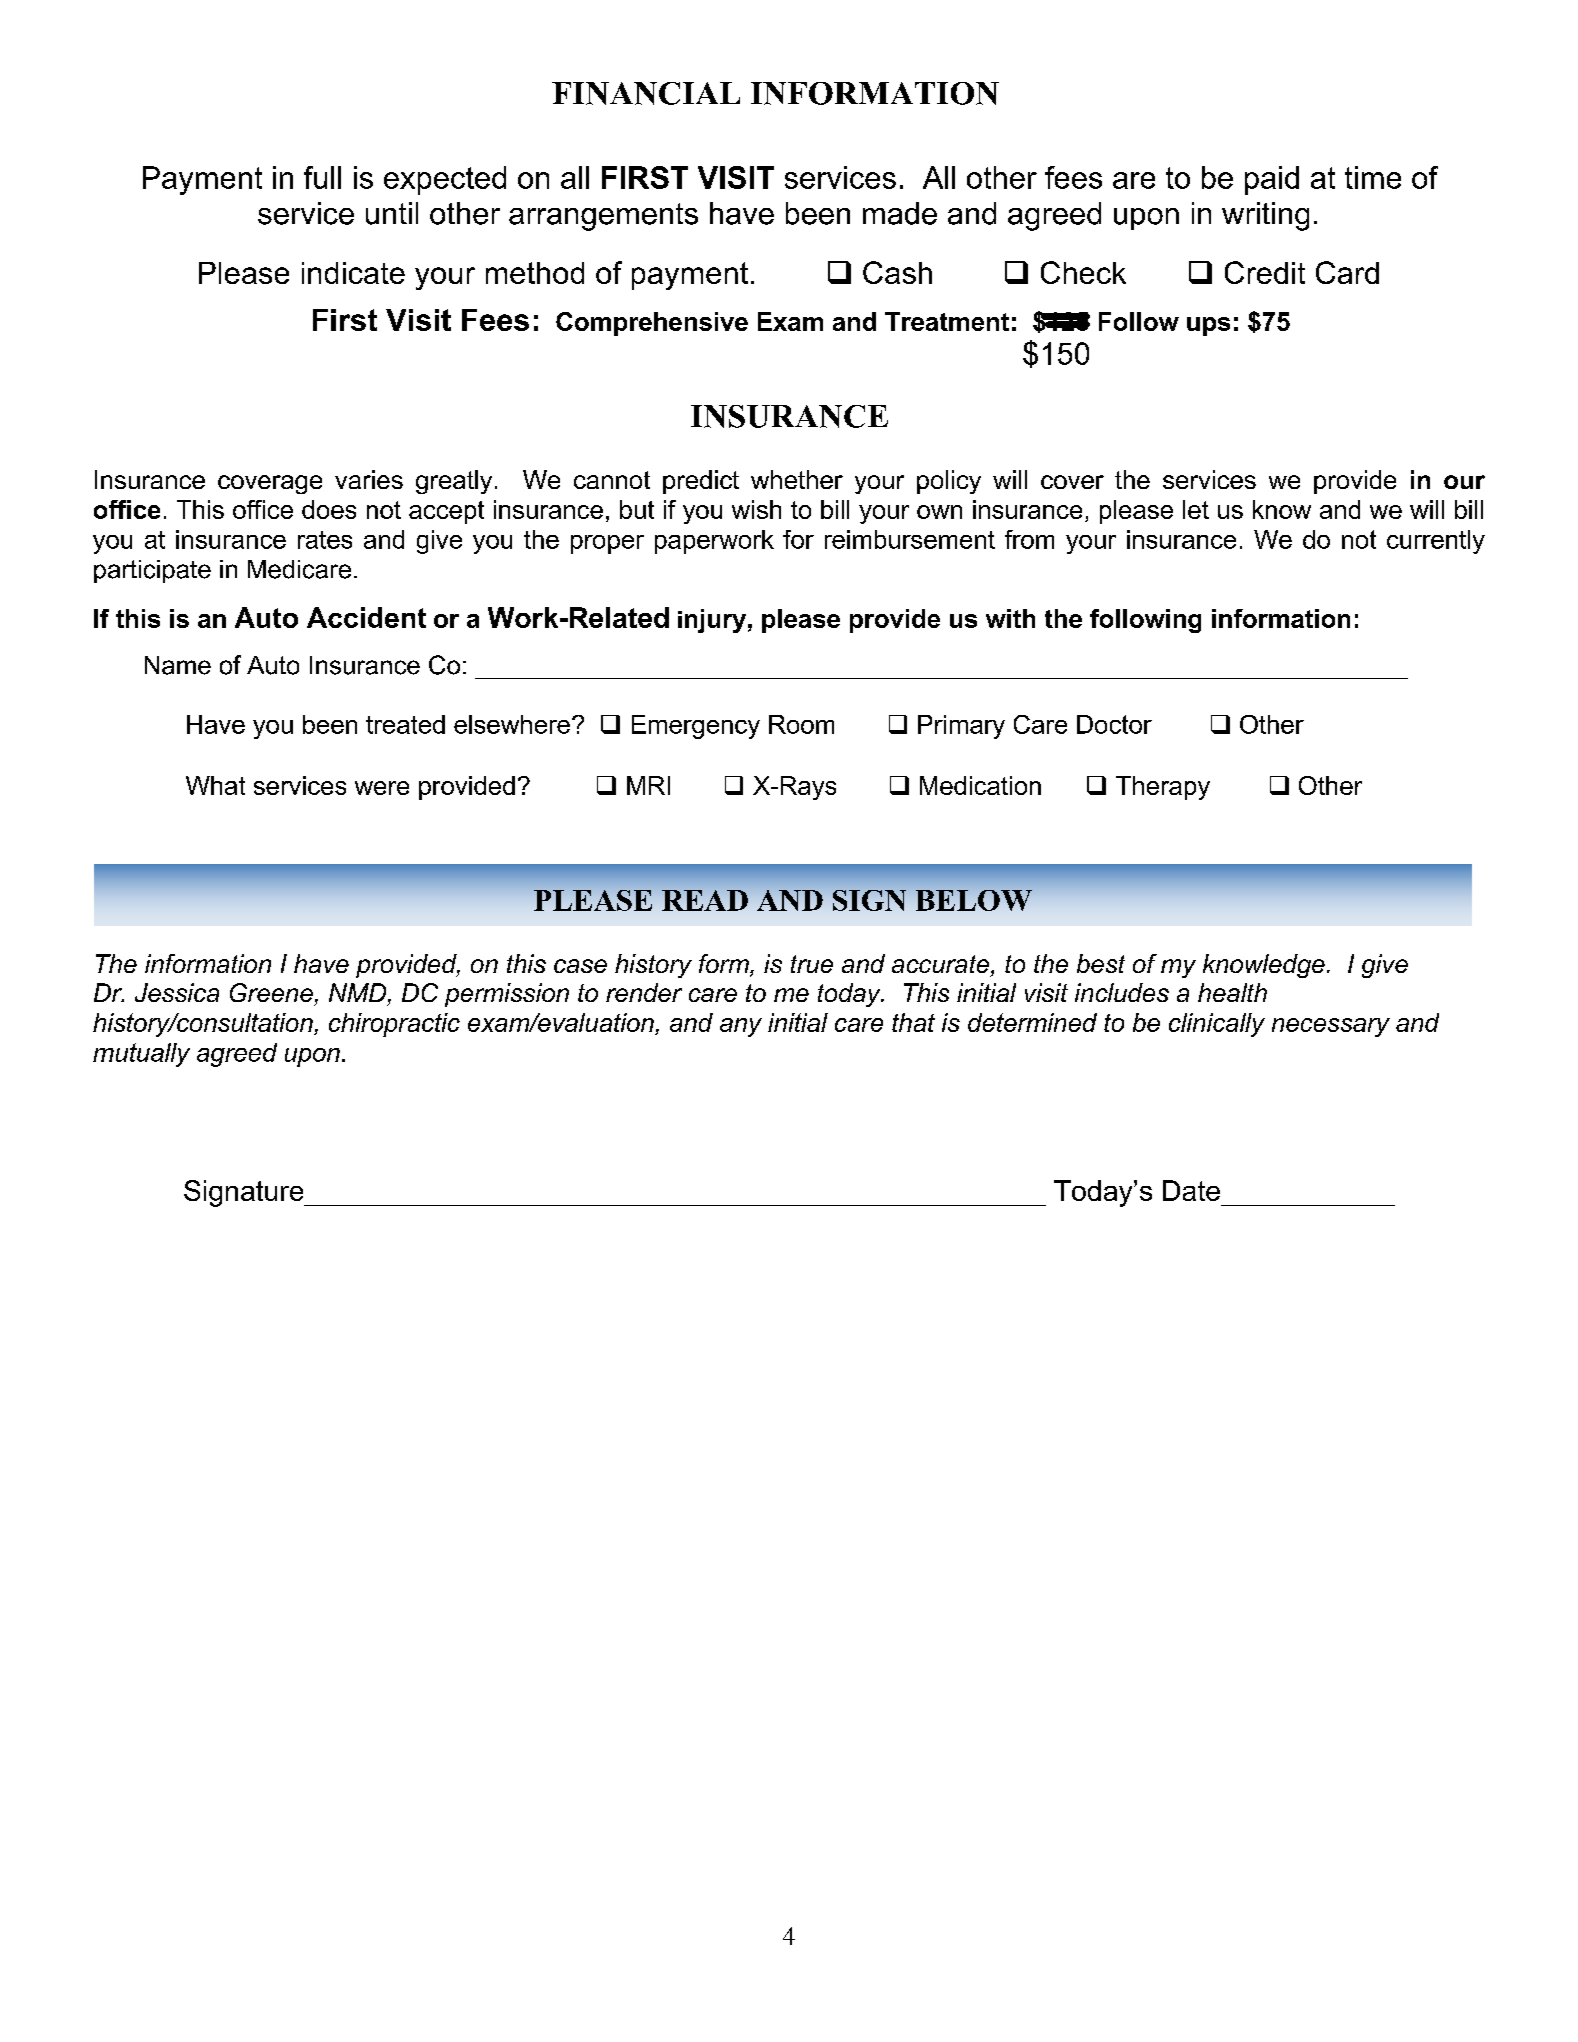 This screenshot has height=2042, width=1578. What do you see at coordinates (1272, 180) in the screenshot?
I see `paid` at bounding box center [1272, 180].
